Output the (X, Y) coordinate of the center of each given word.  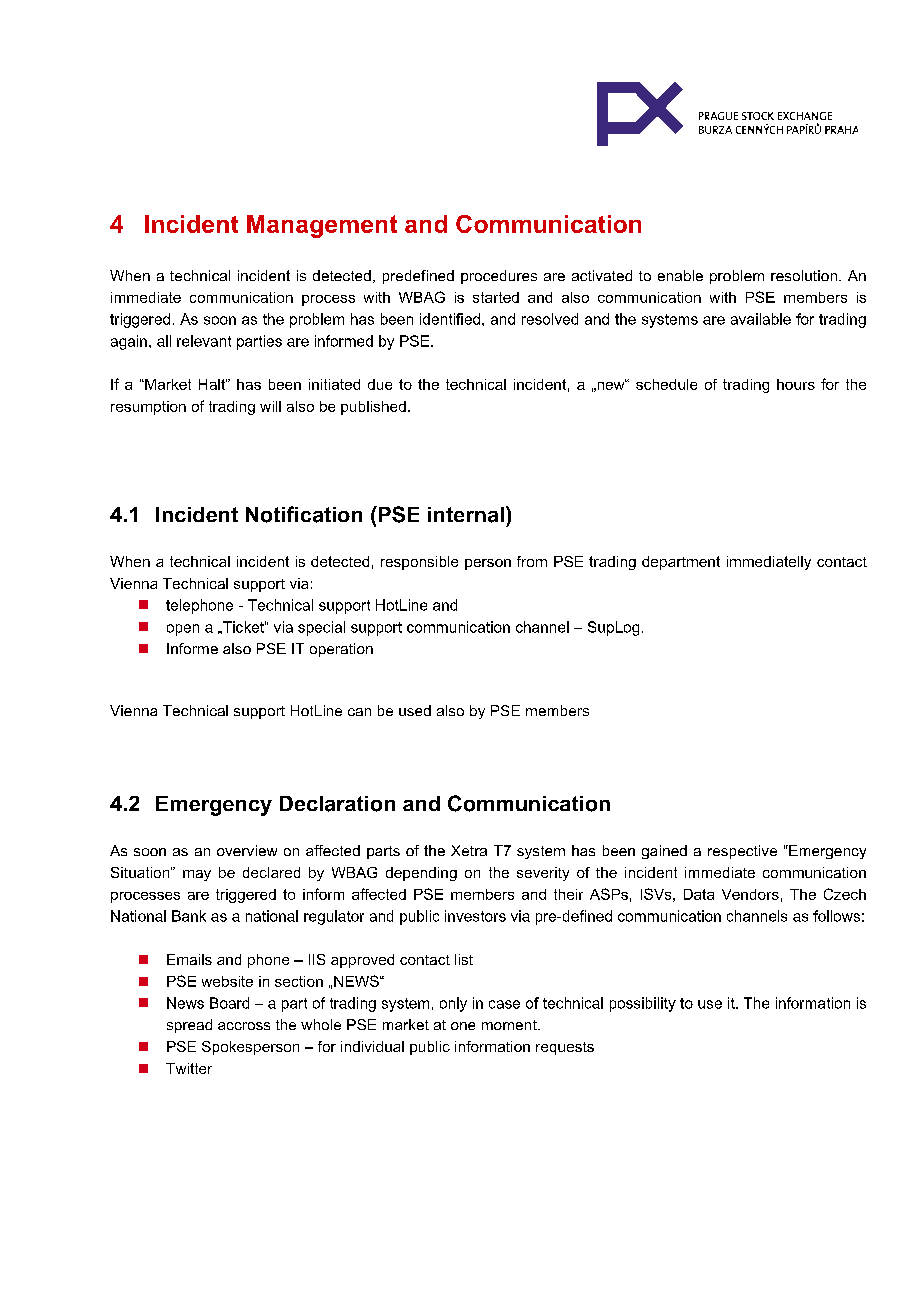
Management (322, 226)
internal (466, 515)
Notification (304, 514)
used (415, 710)
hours (796, 384)
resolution (804, 275)
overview (247, 850)
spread (189, 1026)
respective (742, 852)
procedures (499, 277)
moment (510, 1025)
